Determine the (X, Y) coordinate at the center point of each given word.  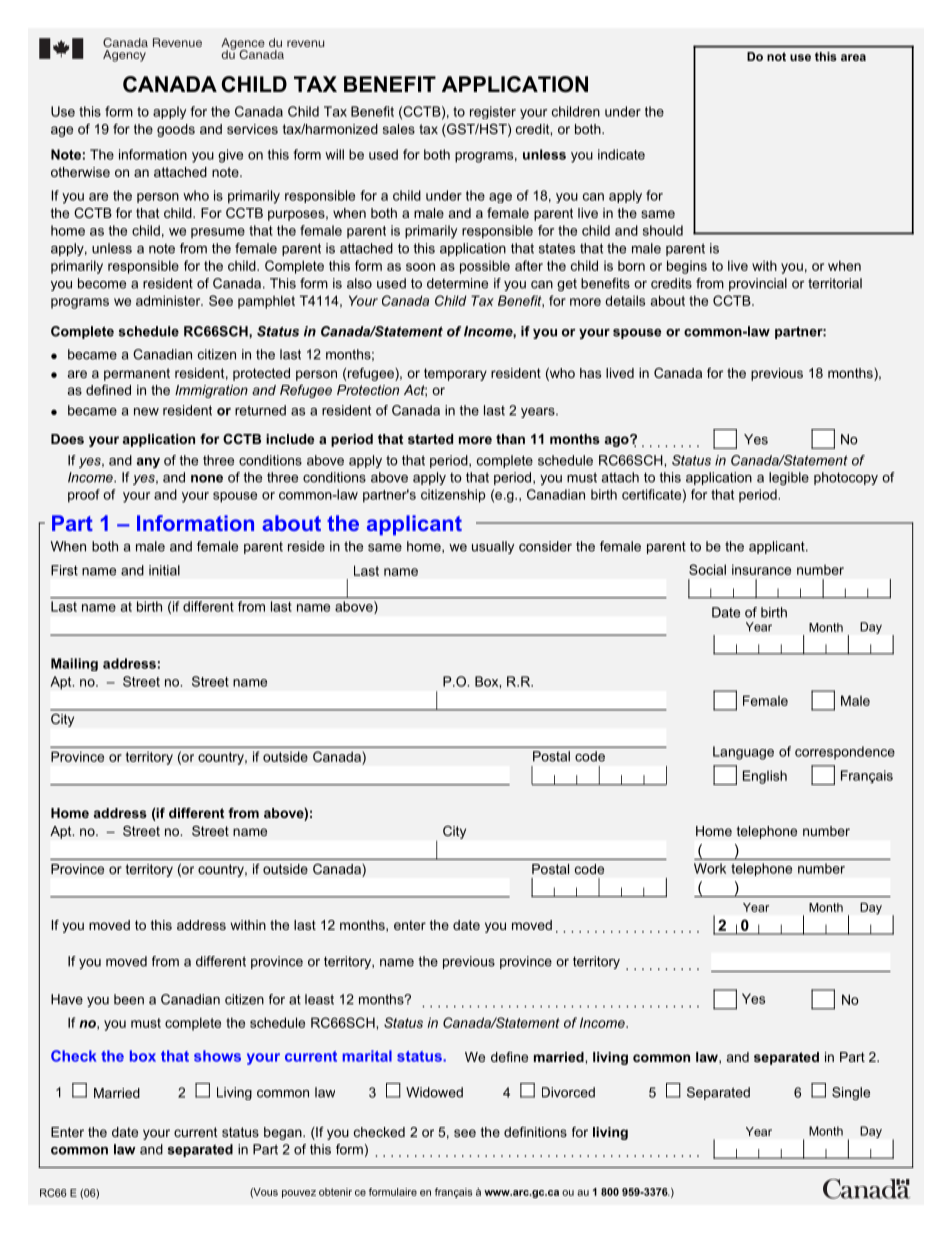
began (284, 1133)
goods (176, 130)
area (853, 57)
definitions (535, 1132)
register (493, 112)
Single (851, 1093)
